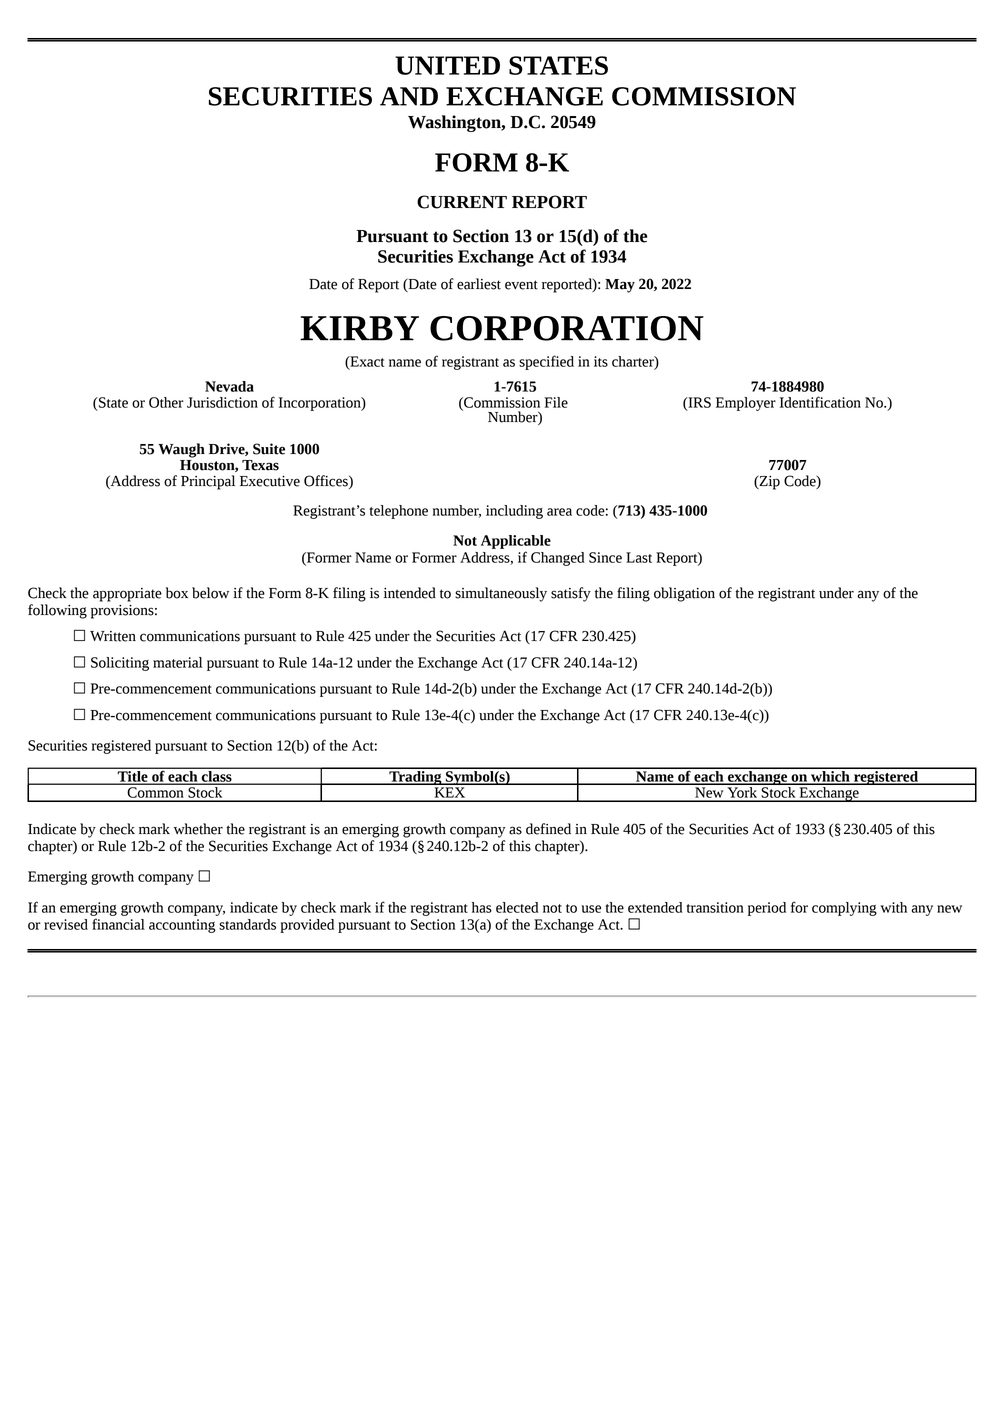 This screenshot has height=1422, width=1005. What do you see at coordinates (514, 512) in the screenshot?
I see `including` at bounding box center [514, 512].
